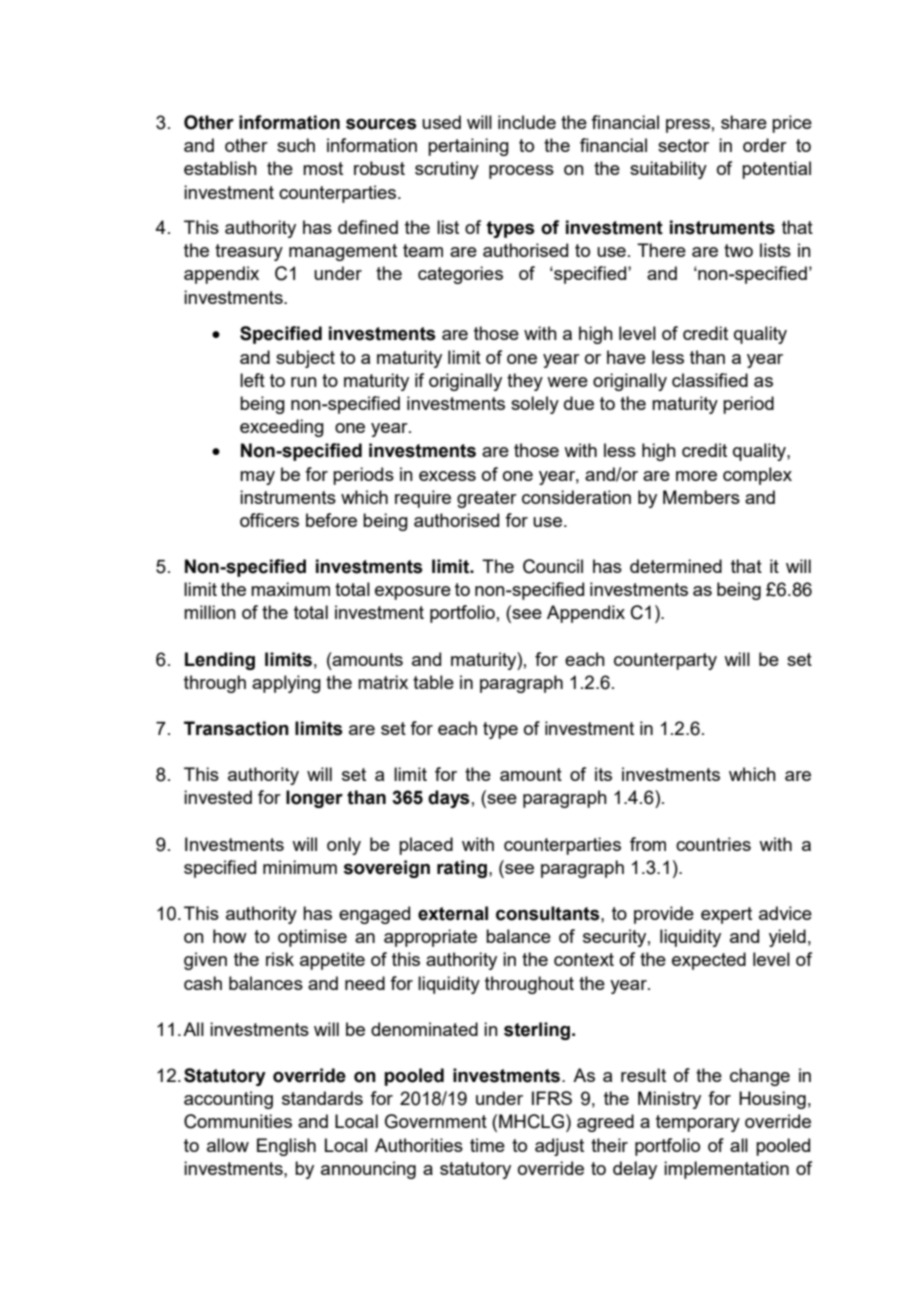 The width and height of the screenshot is (924, 1308). Describe the element at coordinates (468, 147) in the screenshot. I see `pertaining` at that location.
